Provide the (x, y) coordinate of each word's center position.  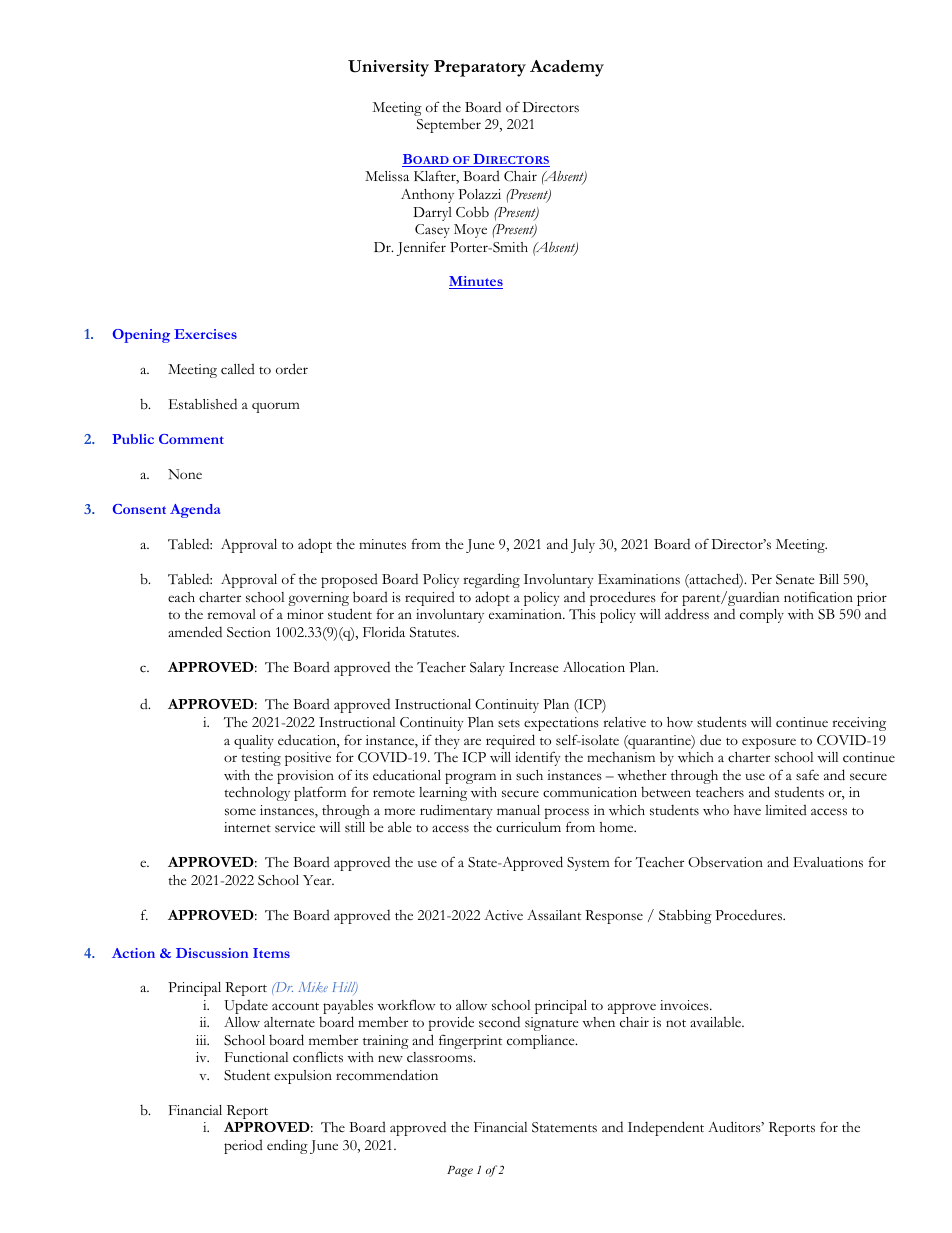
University (388, 68)
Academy (567, 68)
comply (762, 616)
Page (460, 1171)
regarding (491, 580)
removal (231, 614)
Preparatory (480, 68)
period (243, 1147)
